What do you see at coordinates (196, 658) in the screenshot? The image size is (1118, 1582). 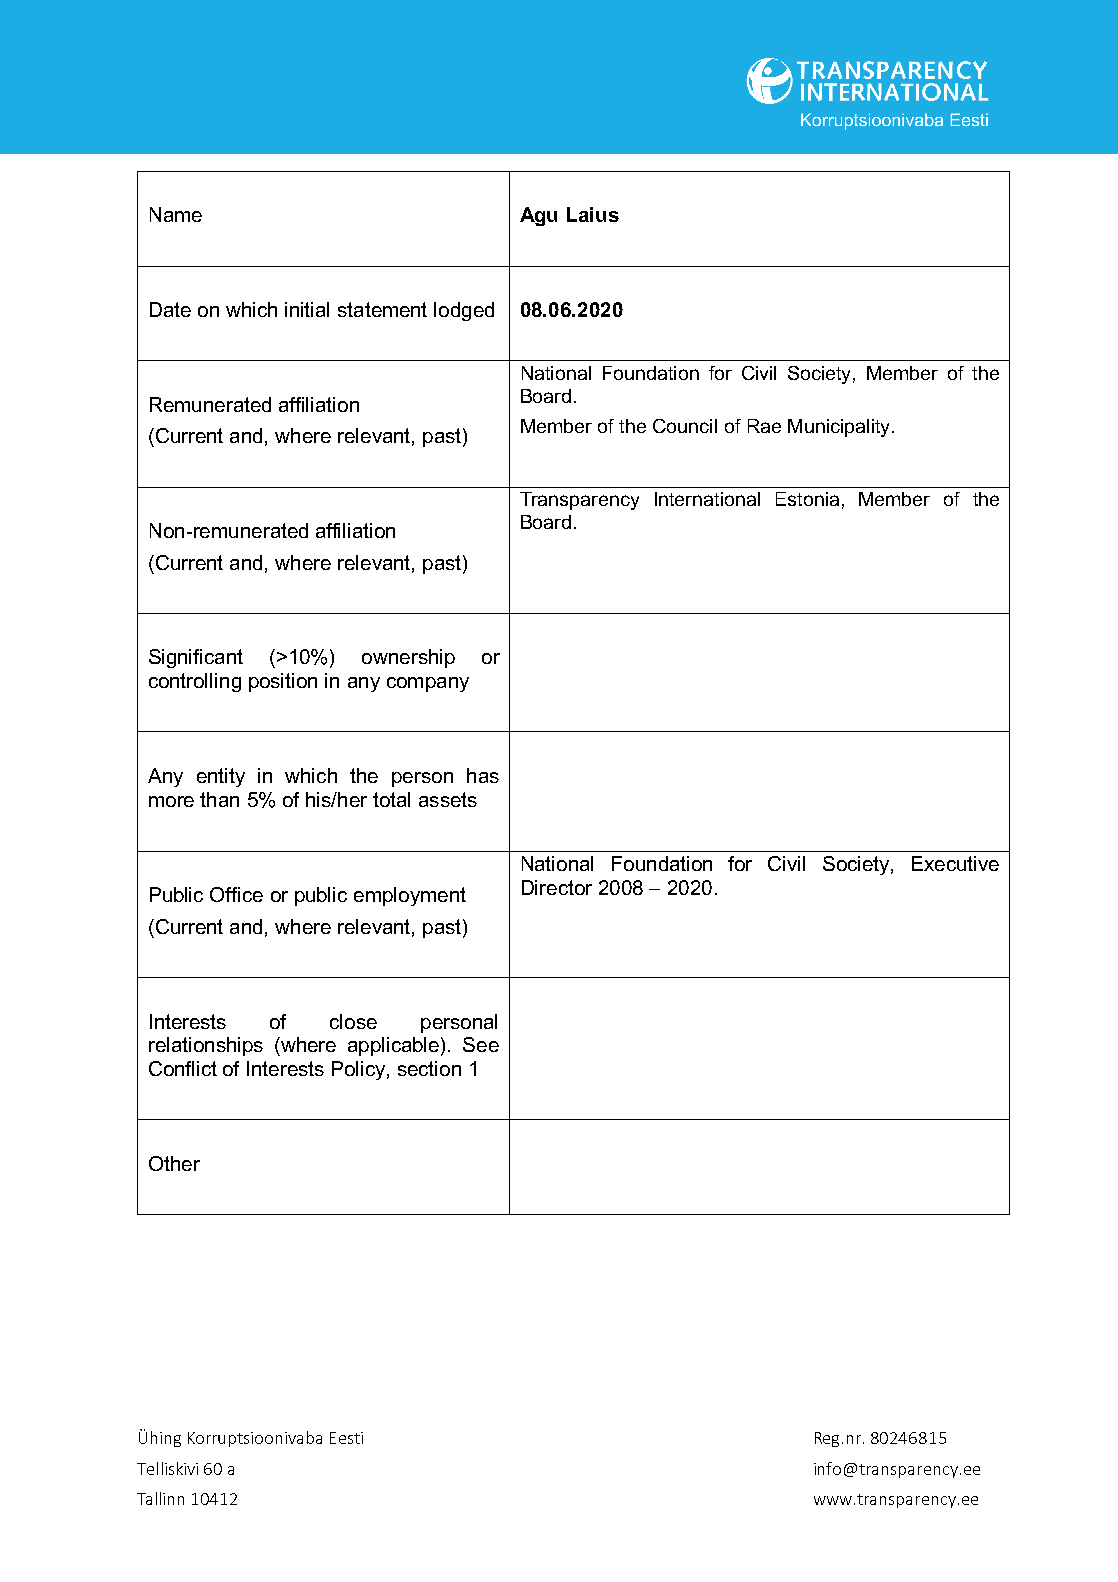 I see `Significant` at bounding box center [196, 658].
